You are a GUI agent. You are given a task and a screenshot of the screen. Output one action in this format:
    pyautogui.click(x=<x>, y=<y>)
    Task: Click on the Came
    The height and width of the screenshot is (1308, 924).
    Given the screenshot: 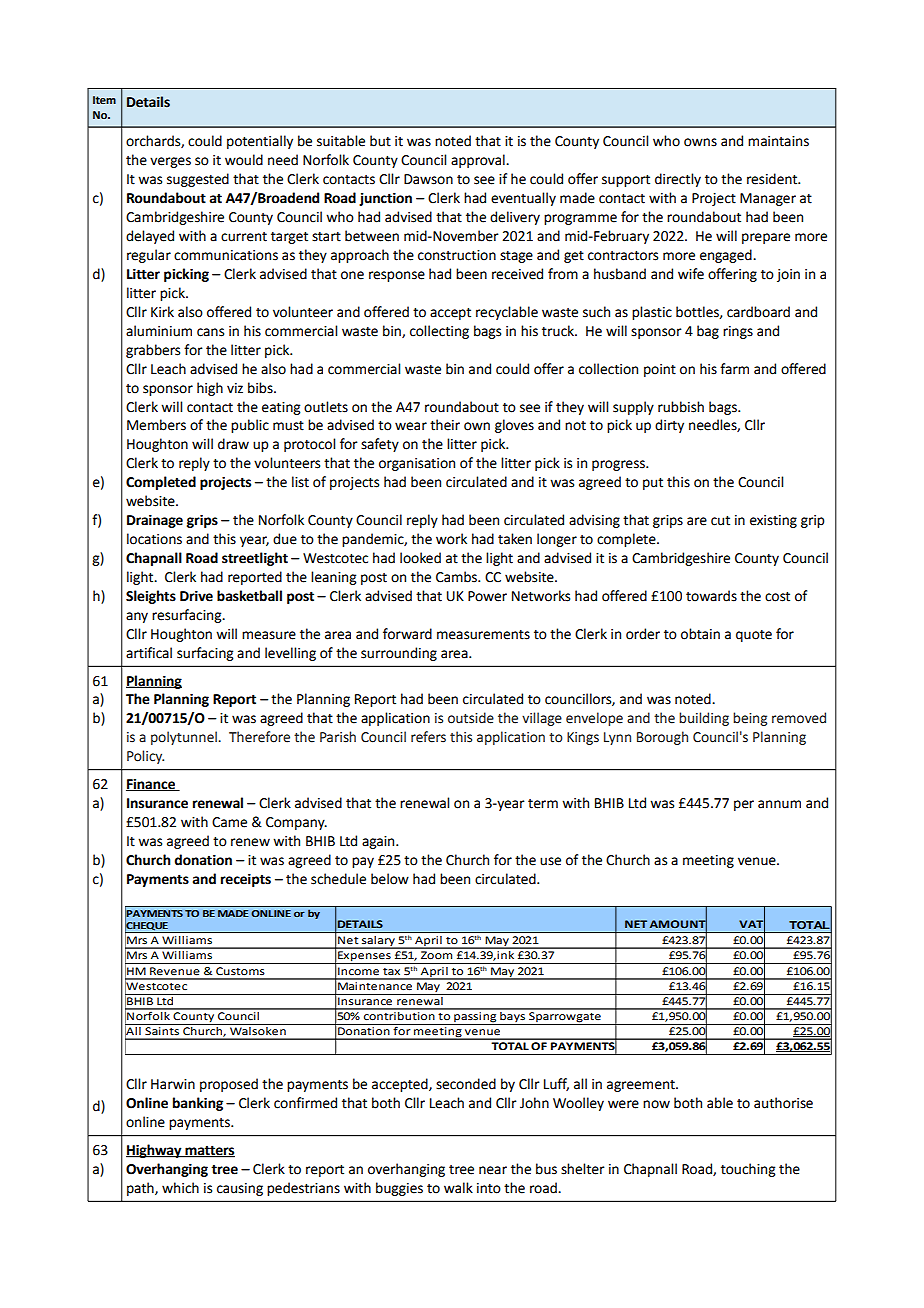 What is the action you would take?
    pyautogui.click(x=229, y=822)
